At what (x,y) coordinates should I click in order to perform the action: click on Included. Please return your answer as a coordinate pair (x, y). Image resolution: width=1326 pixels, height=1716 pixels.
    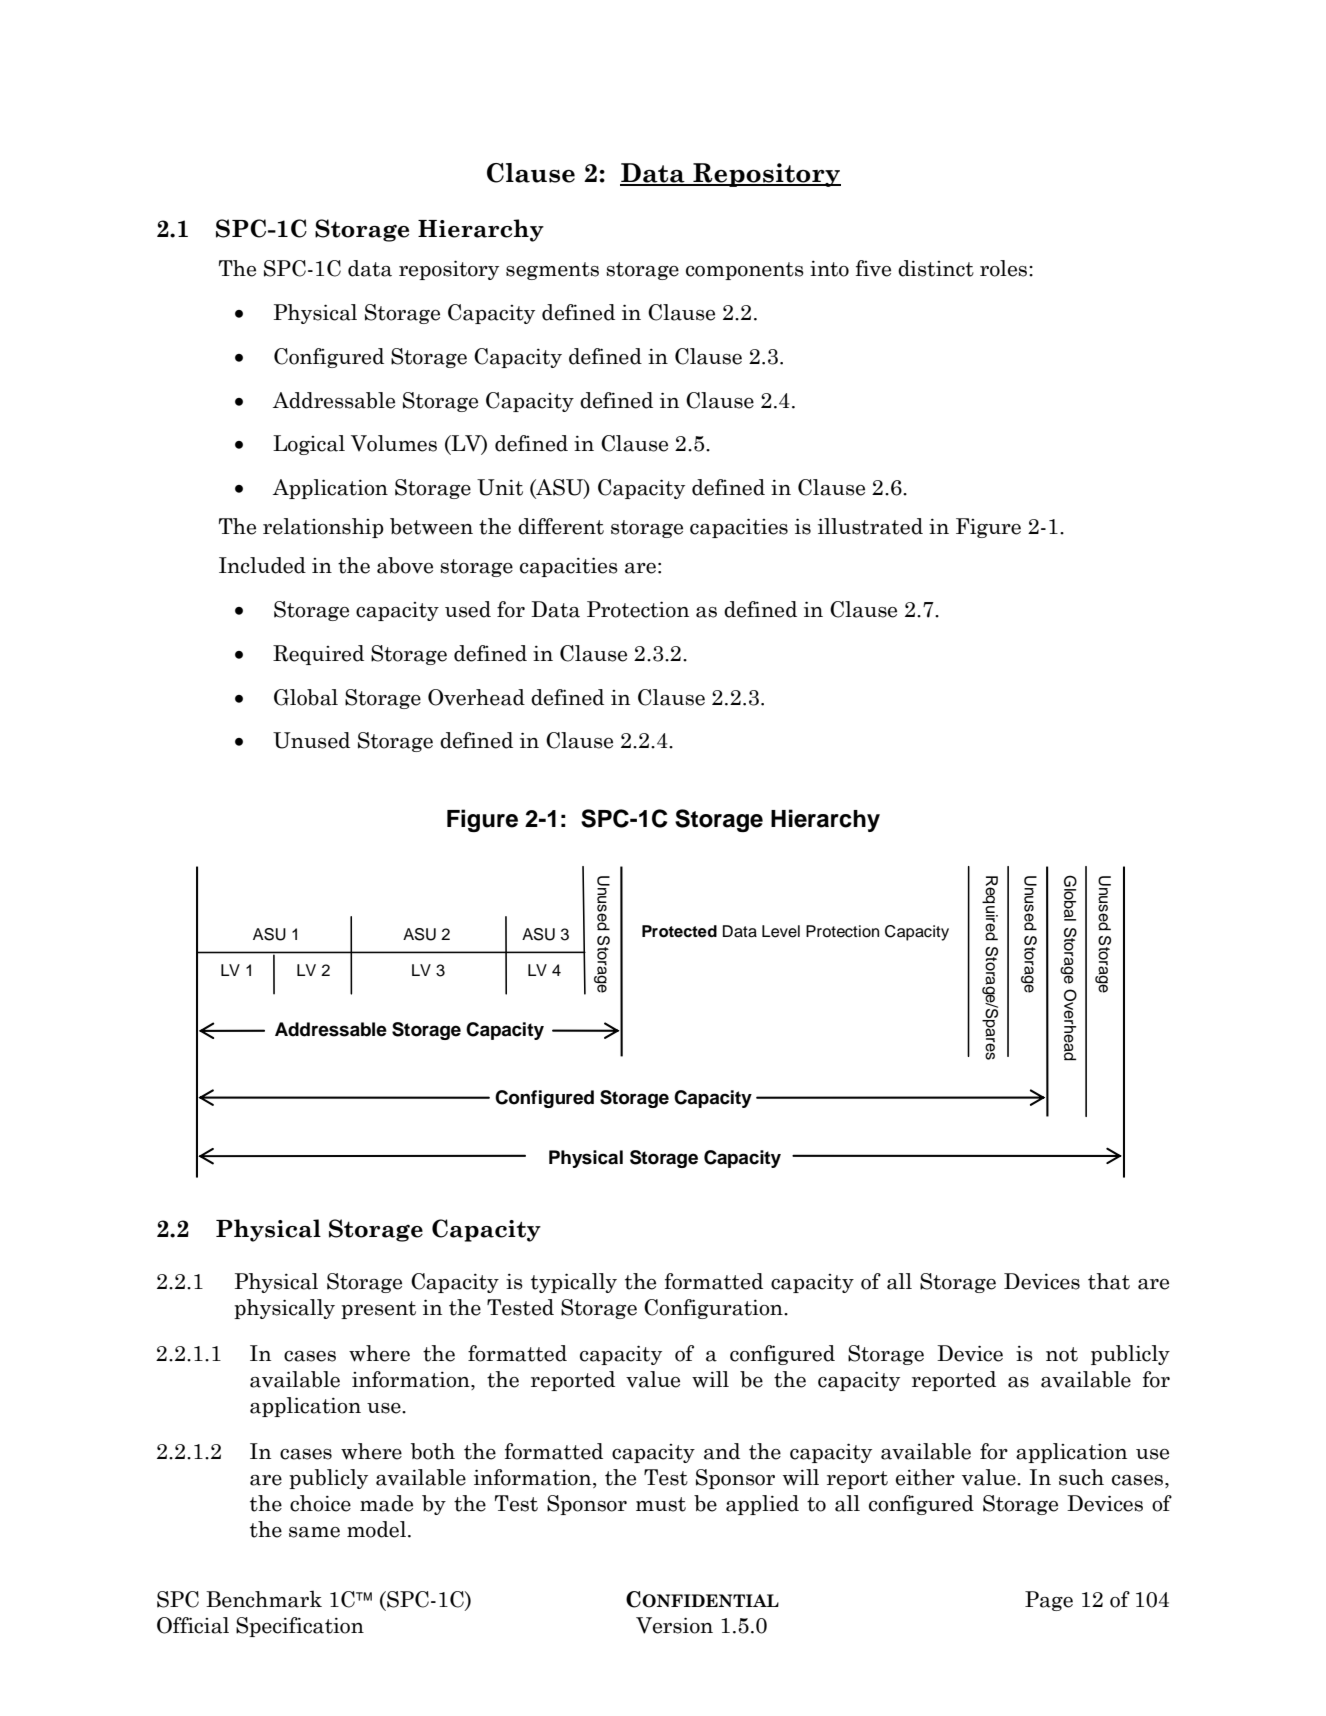
    Looking at the image, I should click on (262, 565).
